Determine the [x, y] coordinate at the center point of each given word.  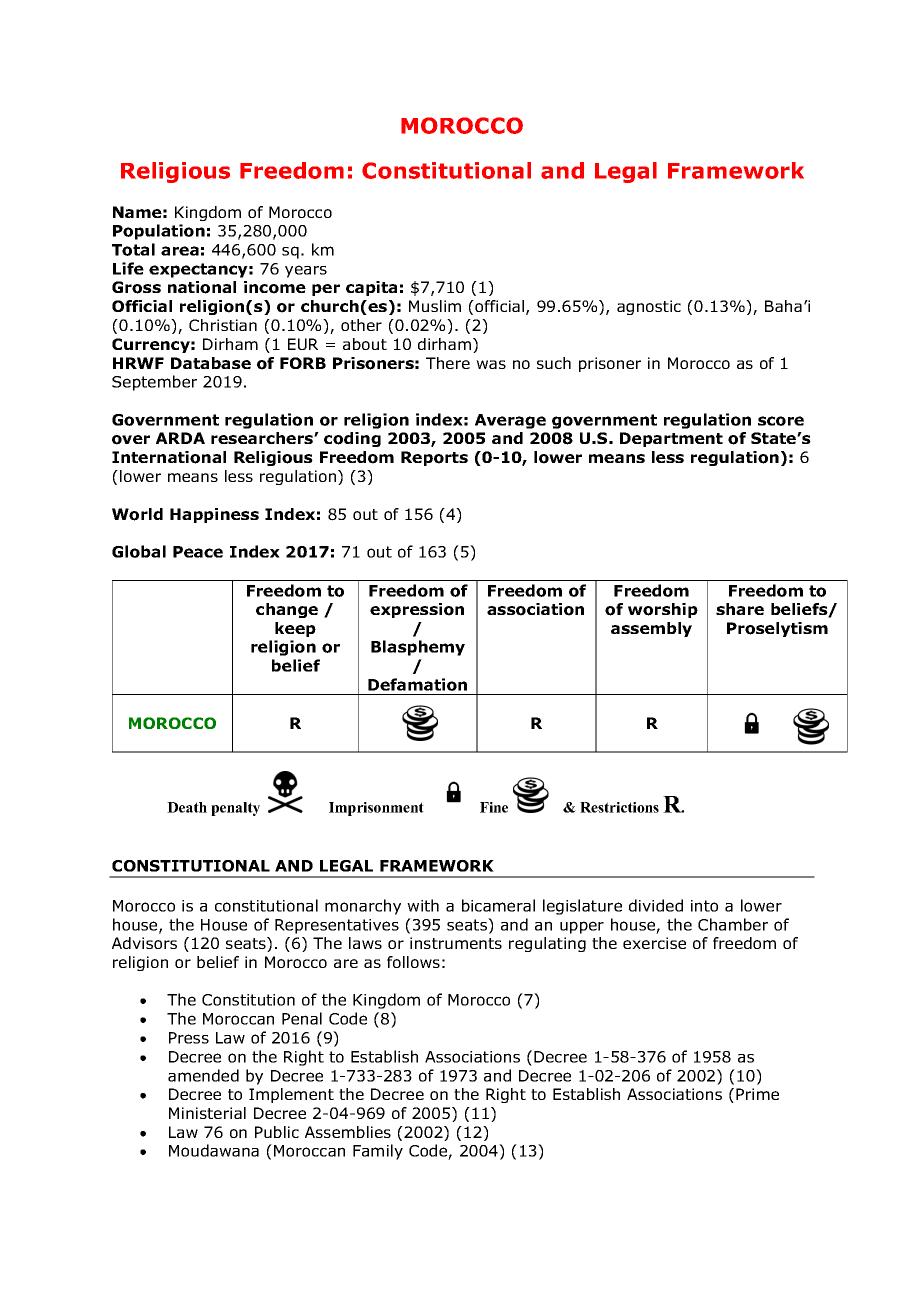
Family [378, 1152]
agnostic [649, 307]
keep [295, 629]
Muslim [435, 306]
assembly [651, 629]
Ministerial [207, 1113]
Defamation [417, 684]
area [180, 251]
